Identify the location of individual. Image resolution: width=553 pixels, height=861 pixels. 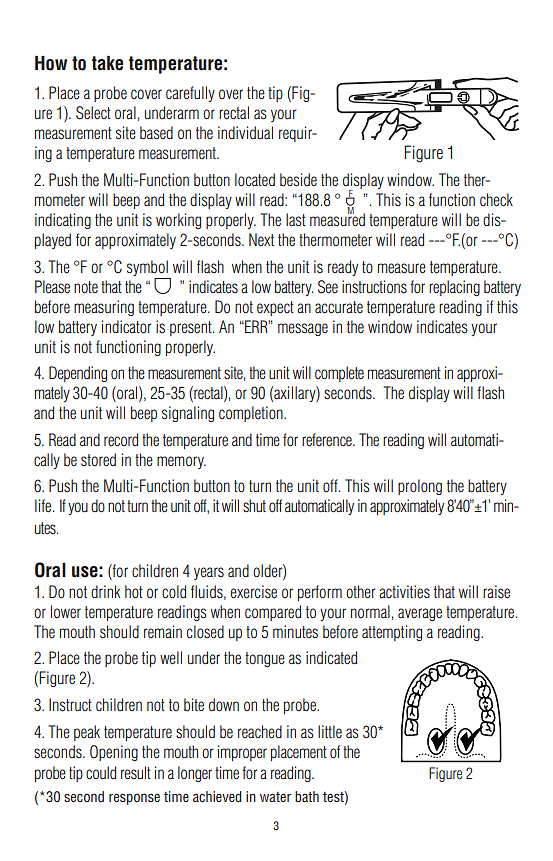
(245, 132).
